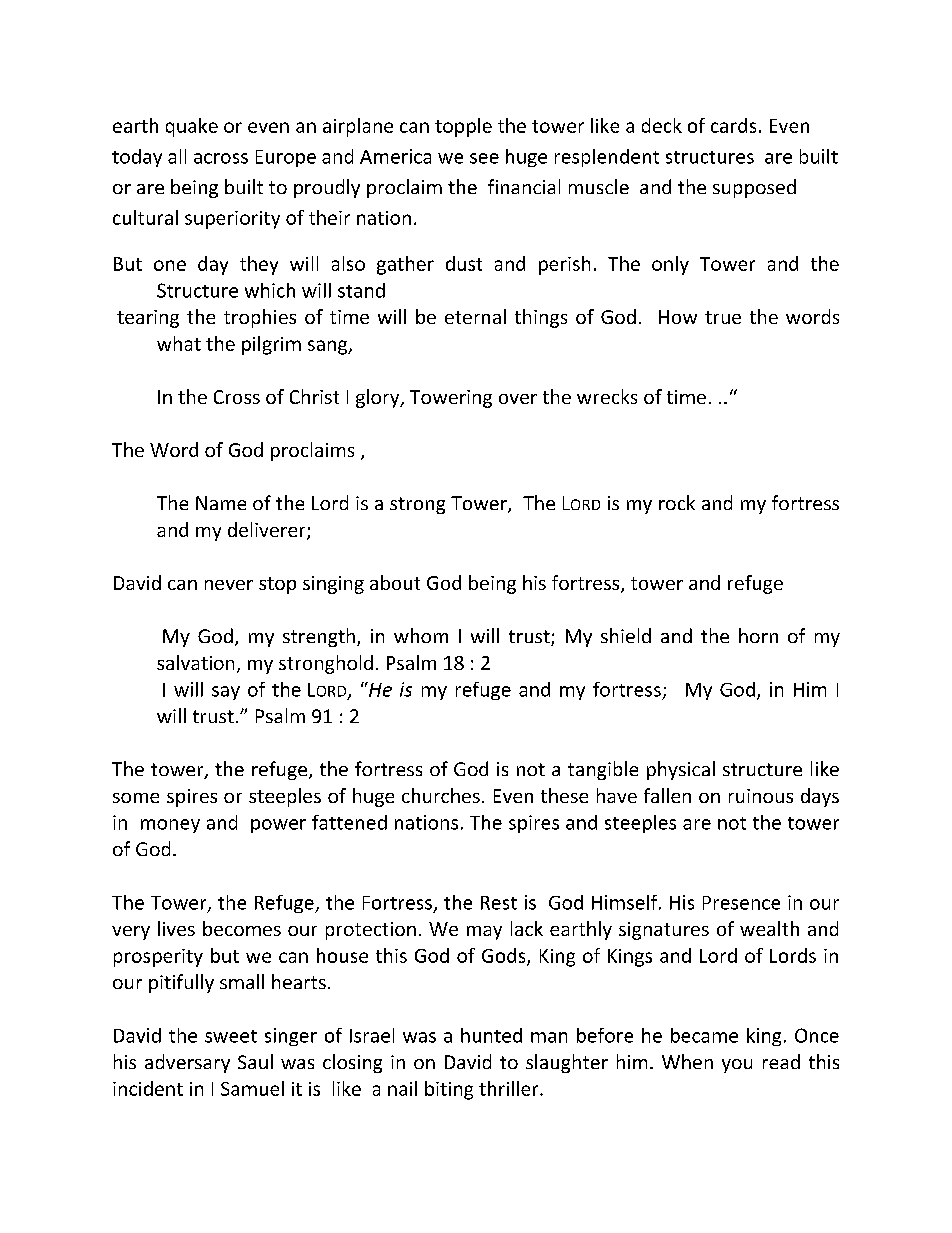 This screenshot has height=1233, width=952. Describe the element at coordinates (229, 585) in the screenshot. I see `never` at that location.
